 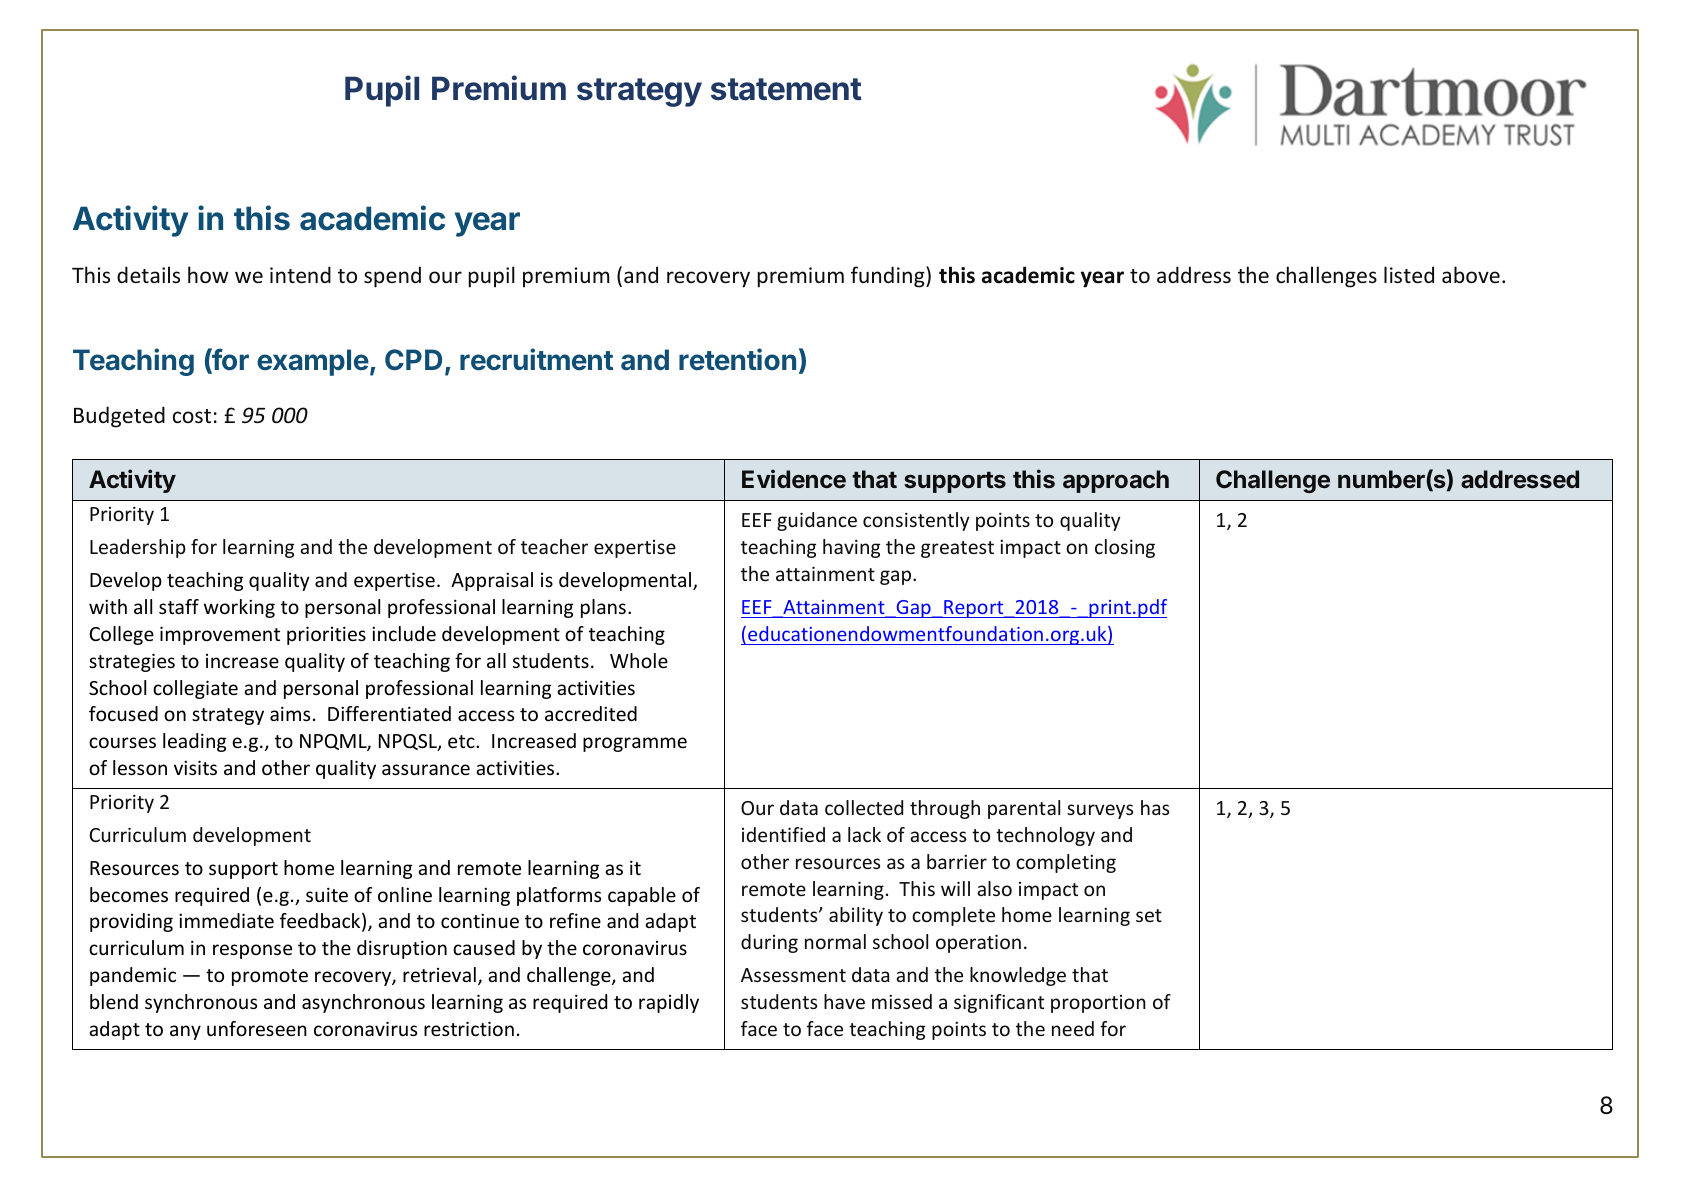 I want to click on cost, so click(x=192, y=416).
